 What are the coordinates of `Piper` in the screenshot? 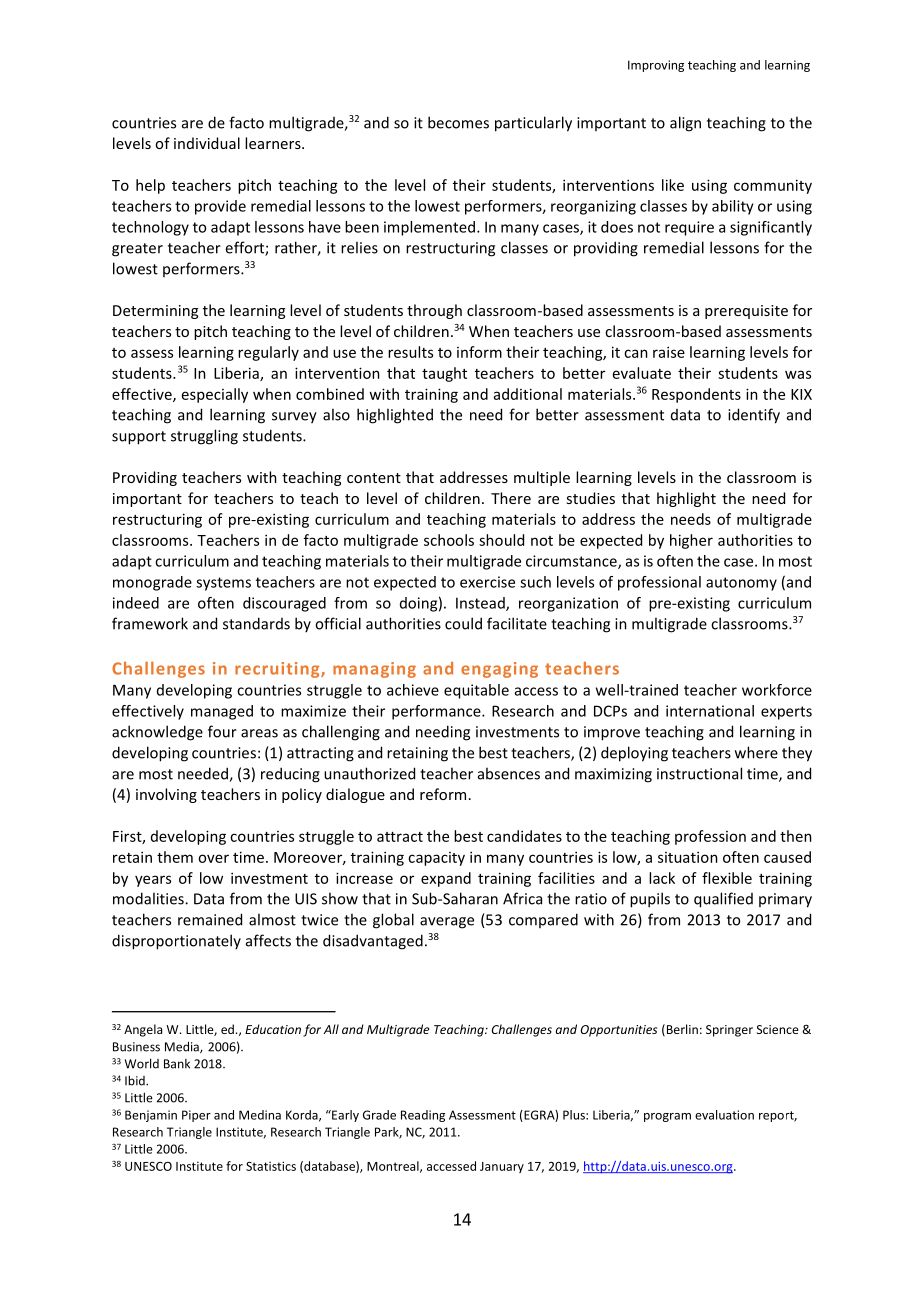 It's located at (196, 1116).
